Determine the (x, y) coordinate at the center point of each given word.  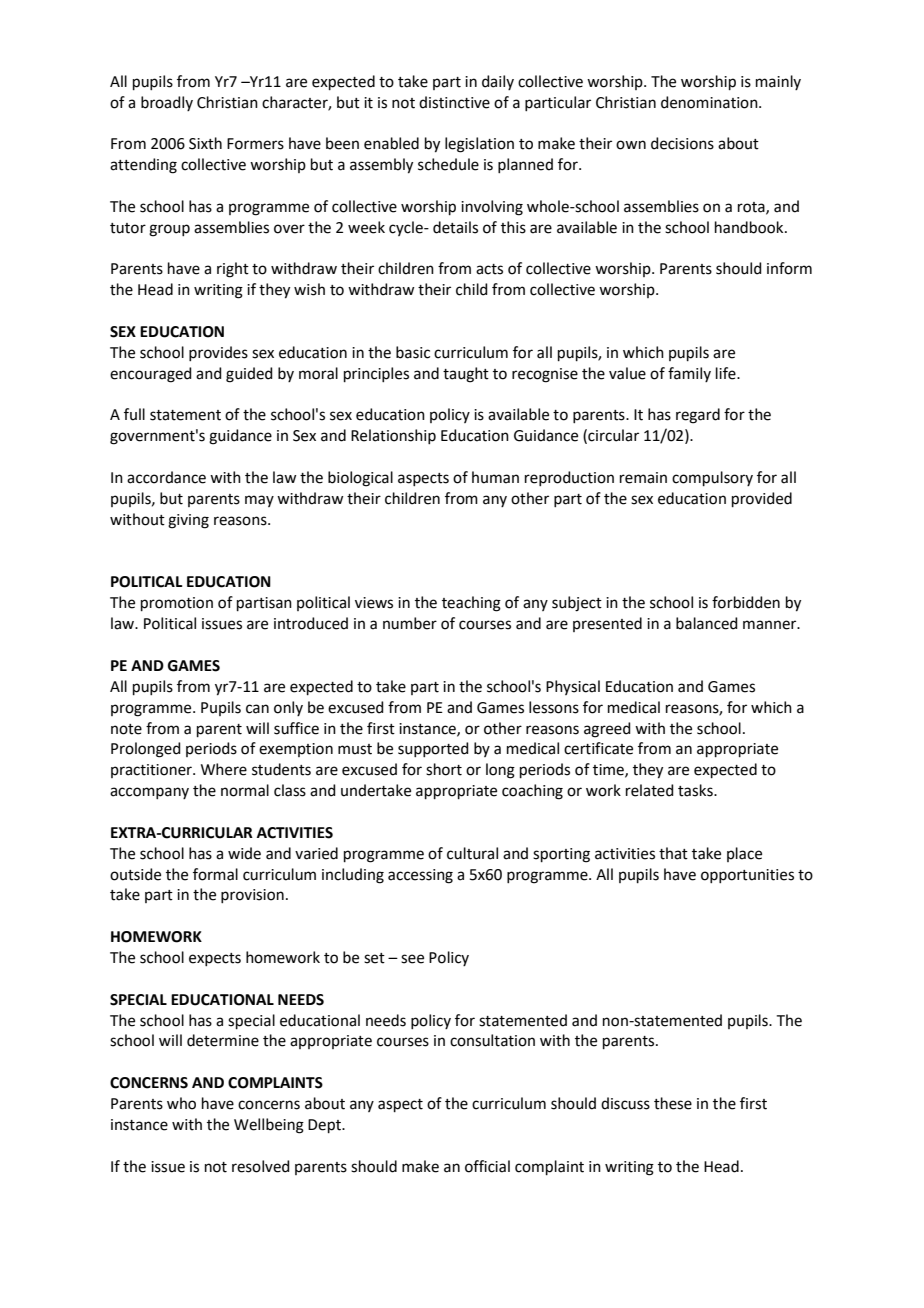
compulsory (712, 478)
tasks (696, 790)
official (487, 1166)
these (673, 1103)
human (495, 477)
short (444, 769)
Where (224, 769)
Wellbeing (269, 1126)
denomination (710, 102)
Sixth (205, 143)
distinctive (454, 102)
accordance (166, 477)
